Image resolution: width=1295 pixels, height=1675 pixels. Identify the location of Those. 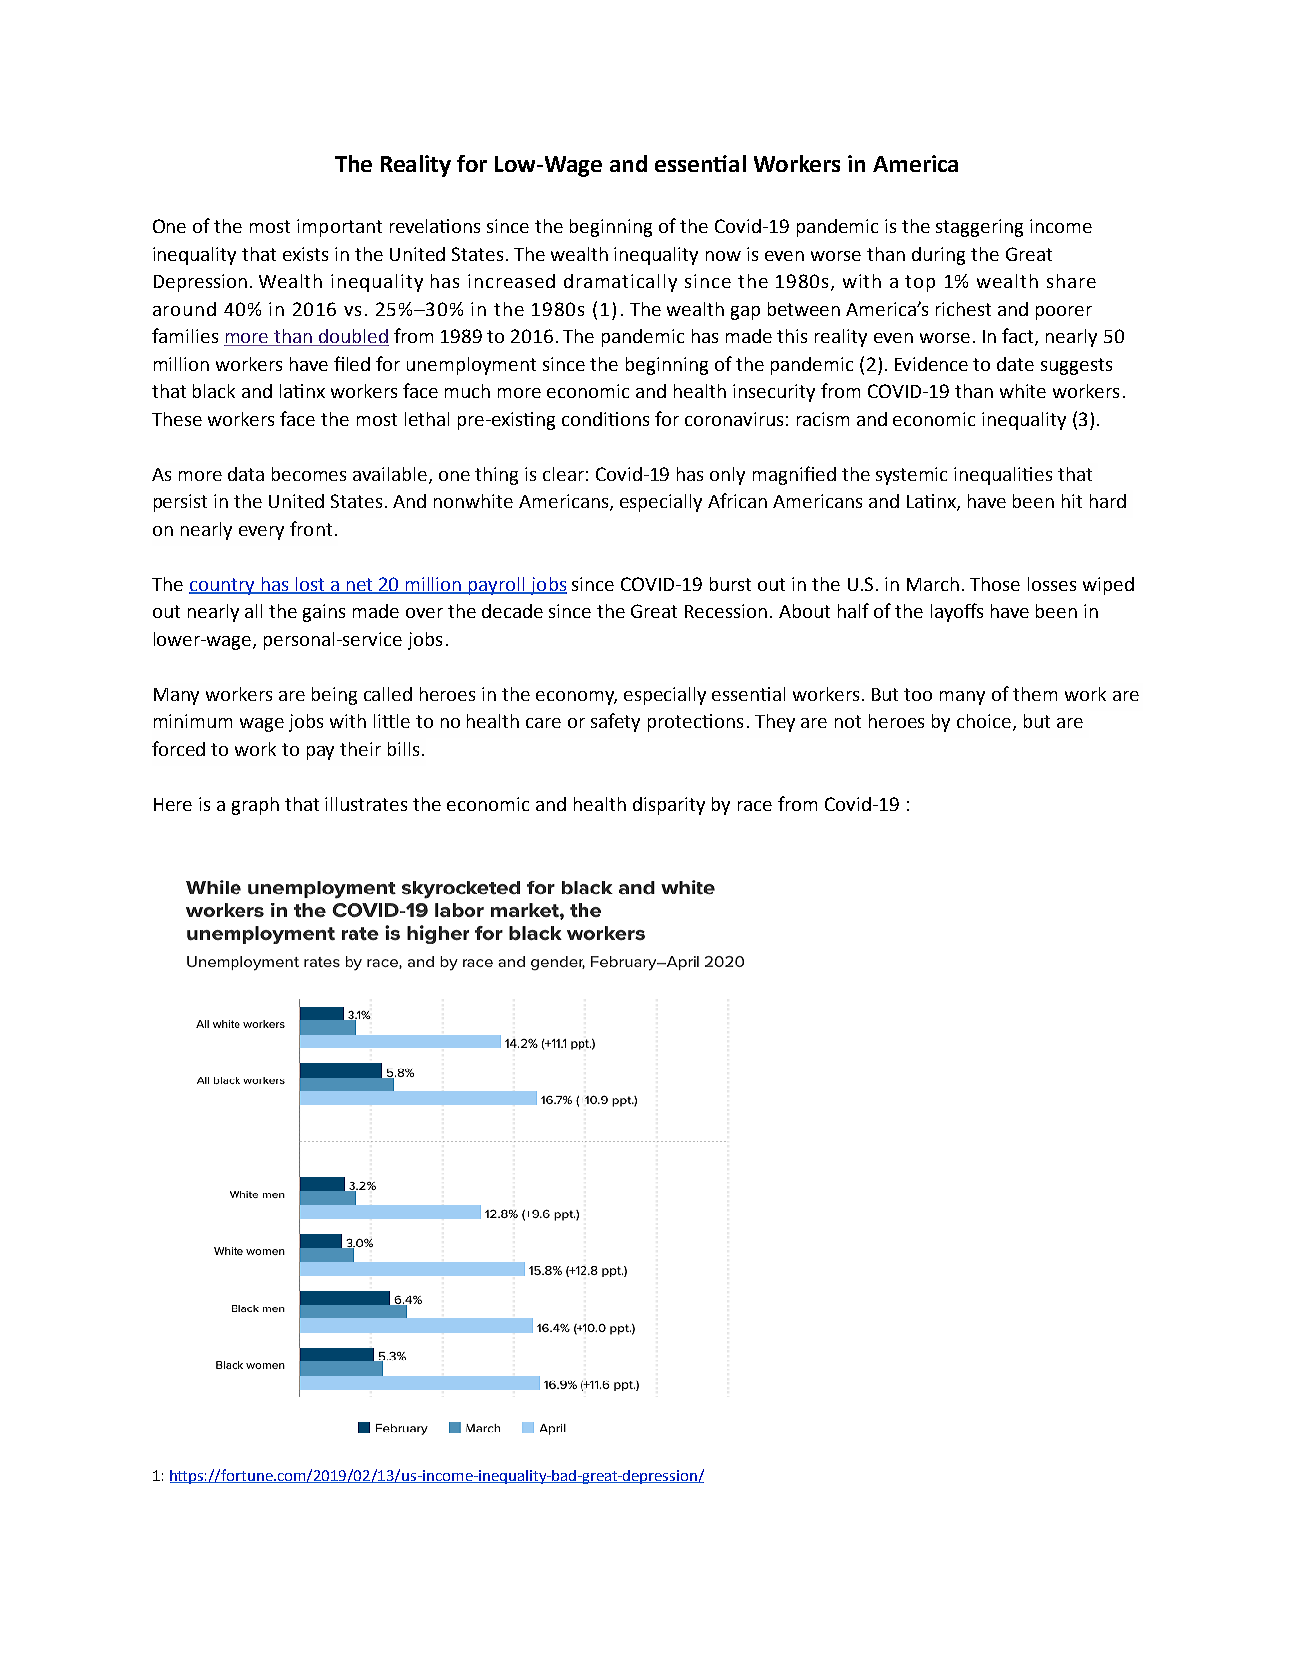
(995, 584).
